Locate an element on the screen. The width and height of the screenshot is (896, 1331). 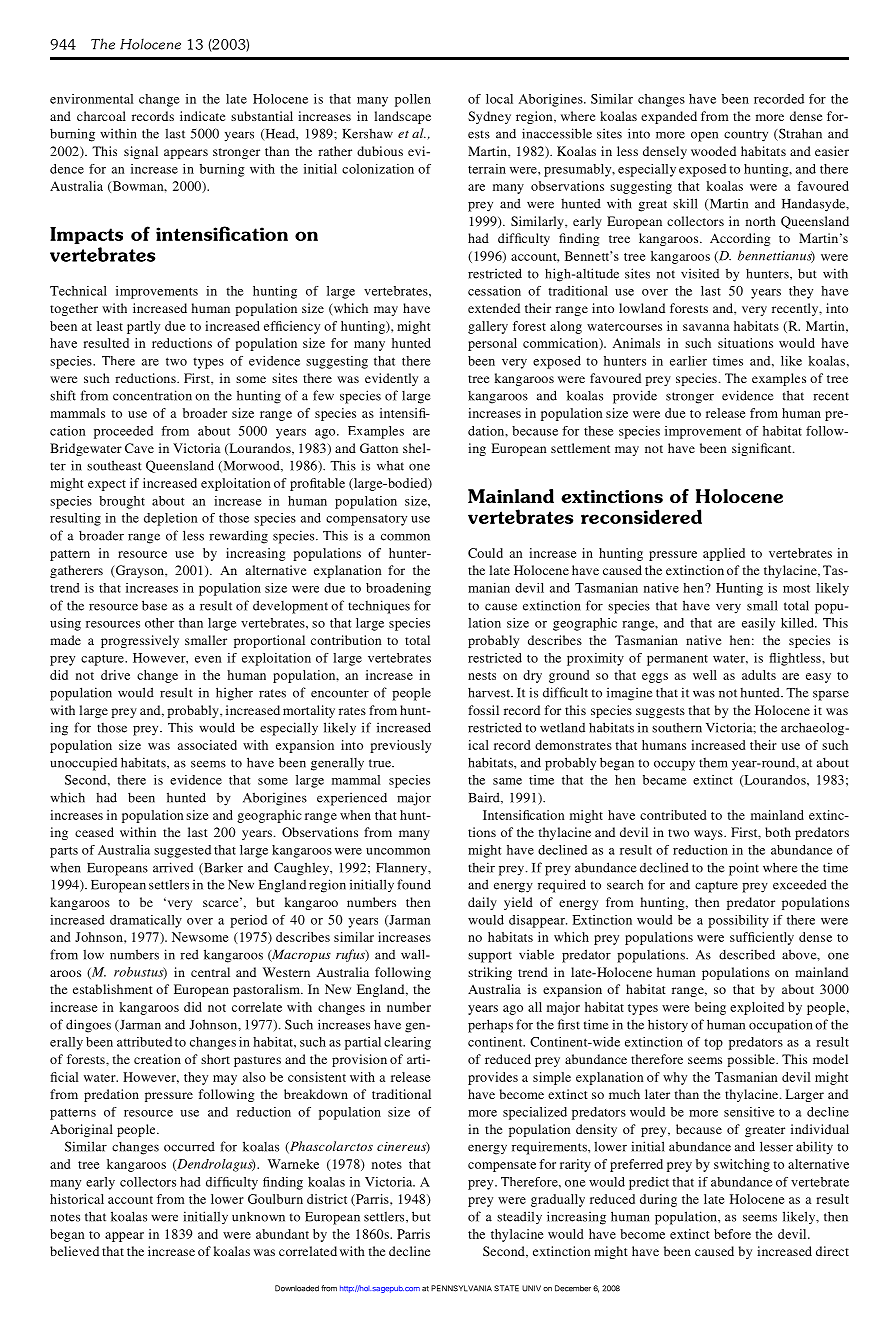
PENNSYLVANIA is located at coordinates (461, 1288).
